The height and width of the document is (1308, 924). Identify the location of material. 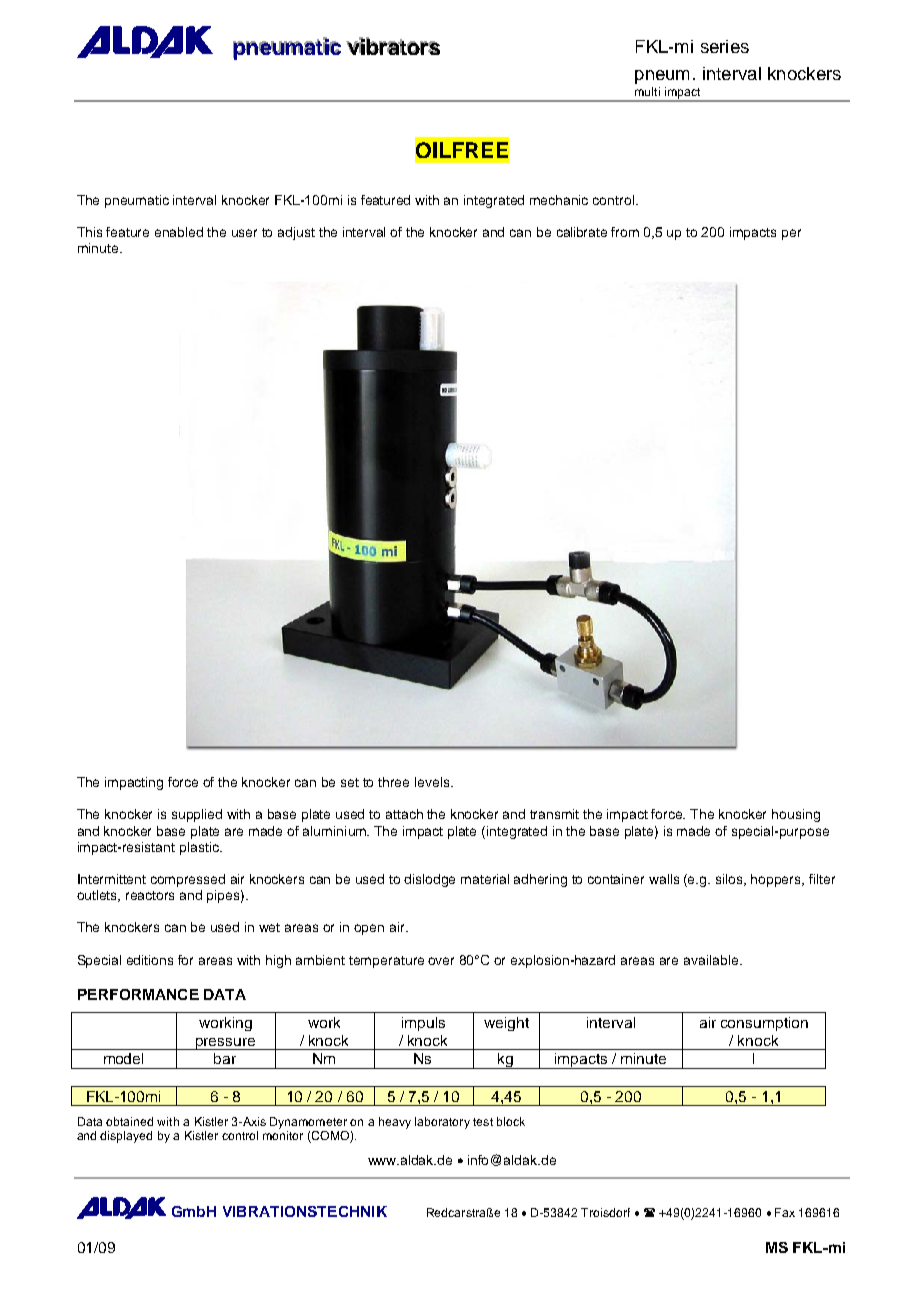
(485, 879).
